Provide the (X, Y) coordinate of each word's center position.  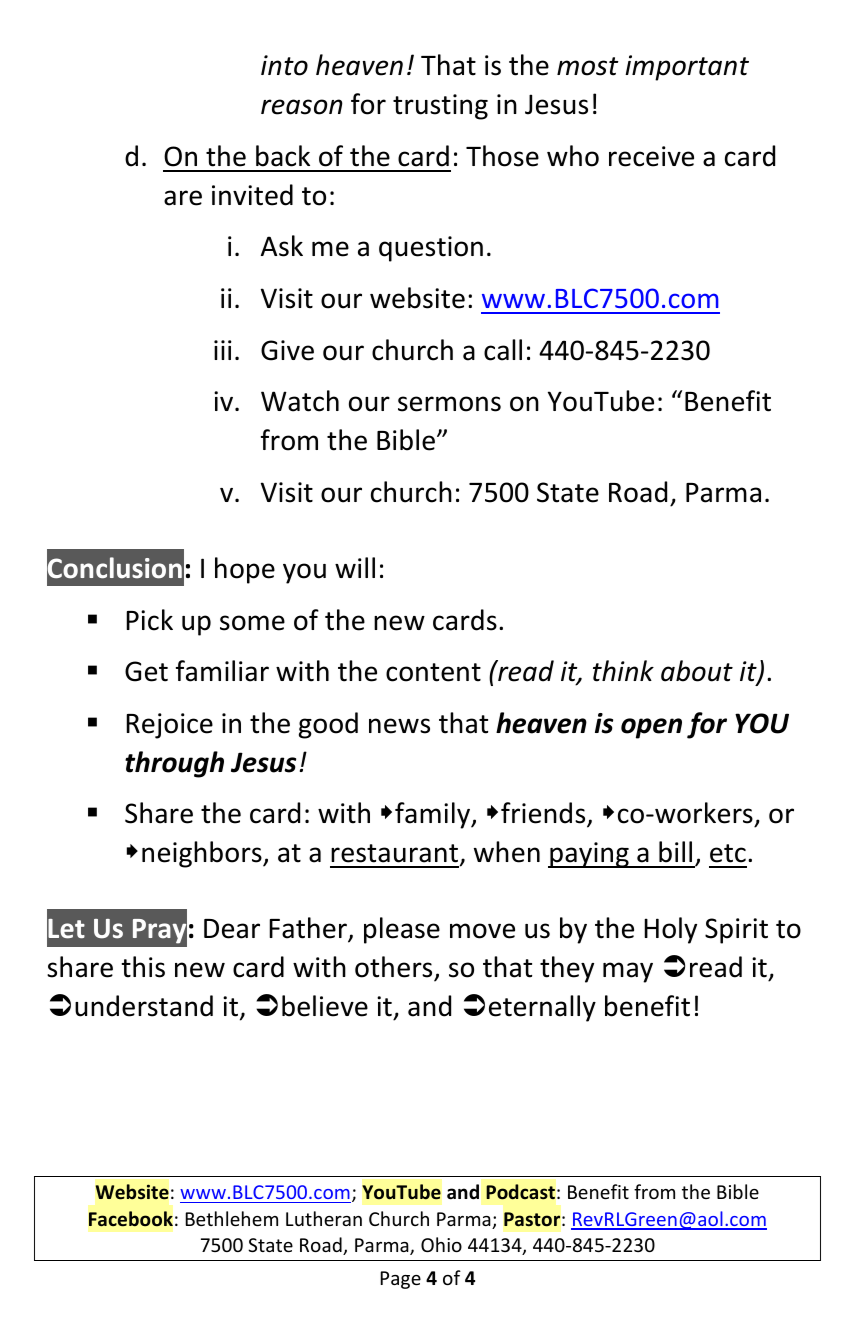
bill (675, 852)
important (687, 68)
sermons (449, 404)
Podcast (520, 1192)
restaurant (394, 853)
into (284, 65)
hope (245, 570)
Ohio (441, 1244)
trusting (440, 107)
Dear (232, 929)
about (697, 671)
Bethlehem (231, 1218)
